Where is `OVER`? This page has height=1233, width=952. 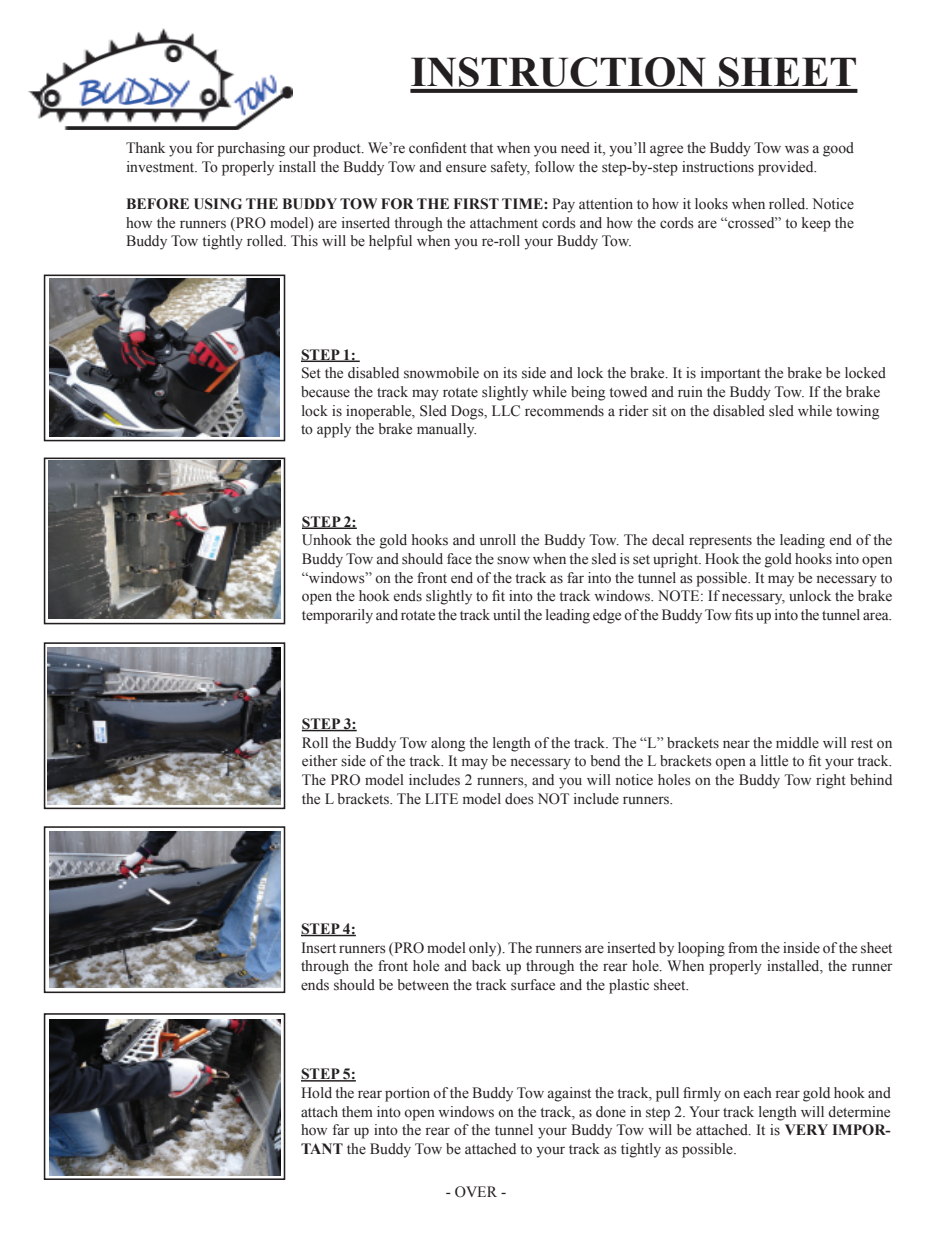
OVER is located at coordinates (476, 1192).
